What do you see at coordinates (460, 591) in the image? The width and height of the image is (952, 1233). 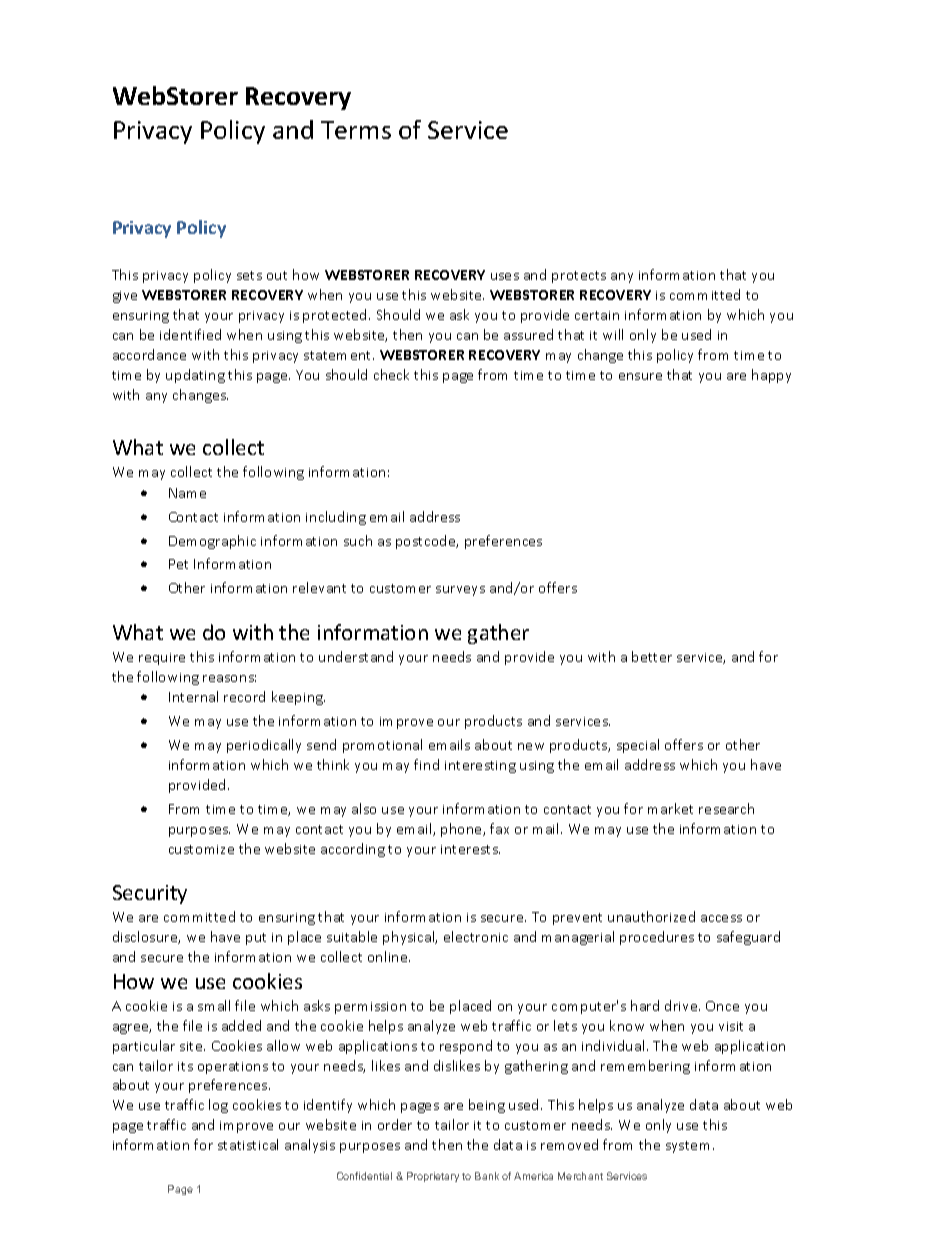 I see `surveys` at bounding box center [460, 591].
